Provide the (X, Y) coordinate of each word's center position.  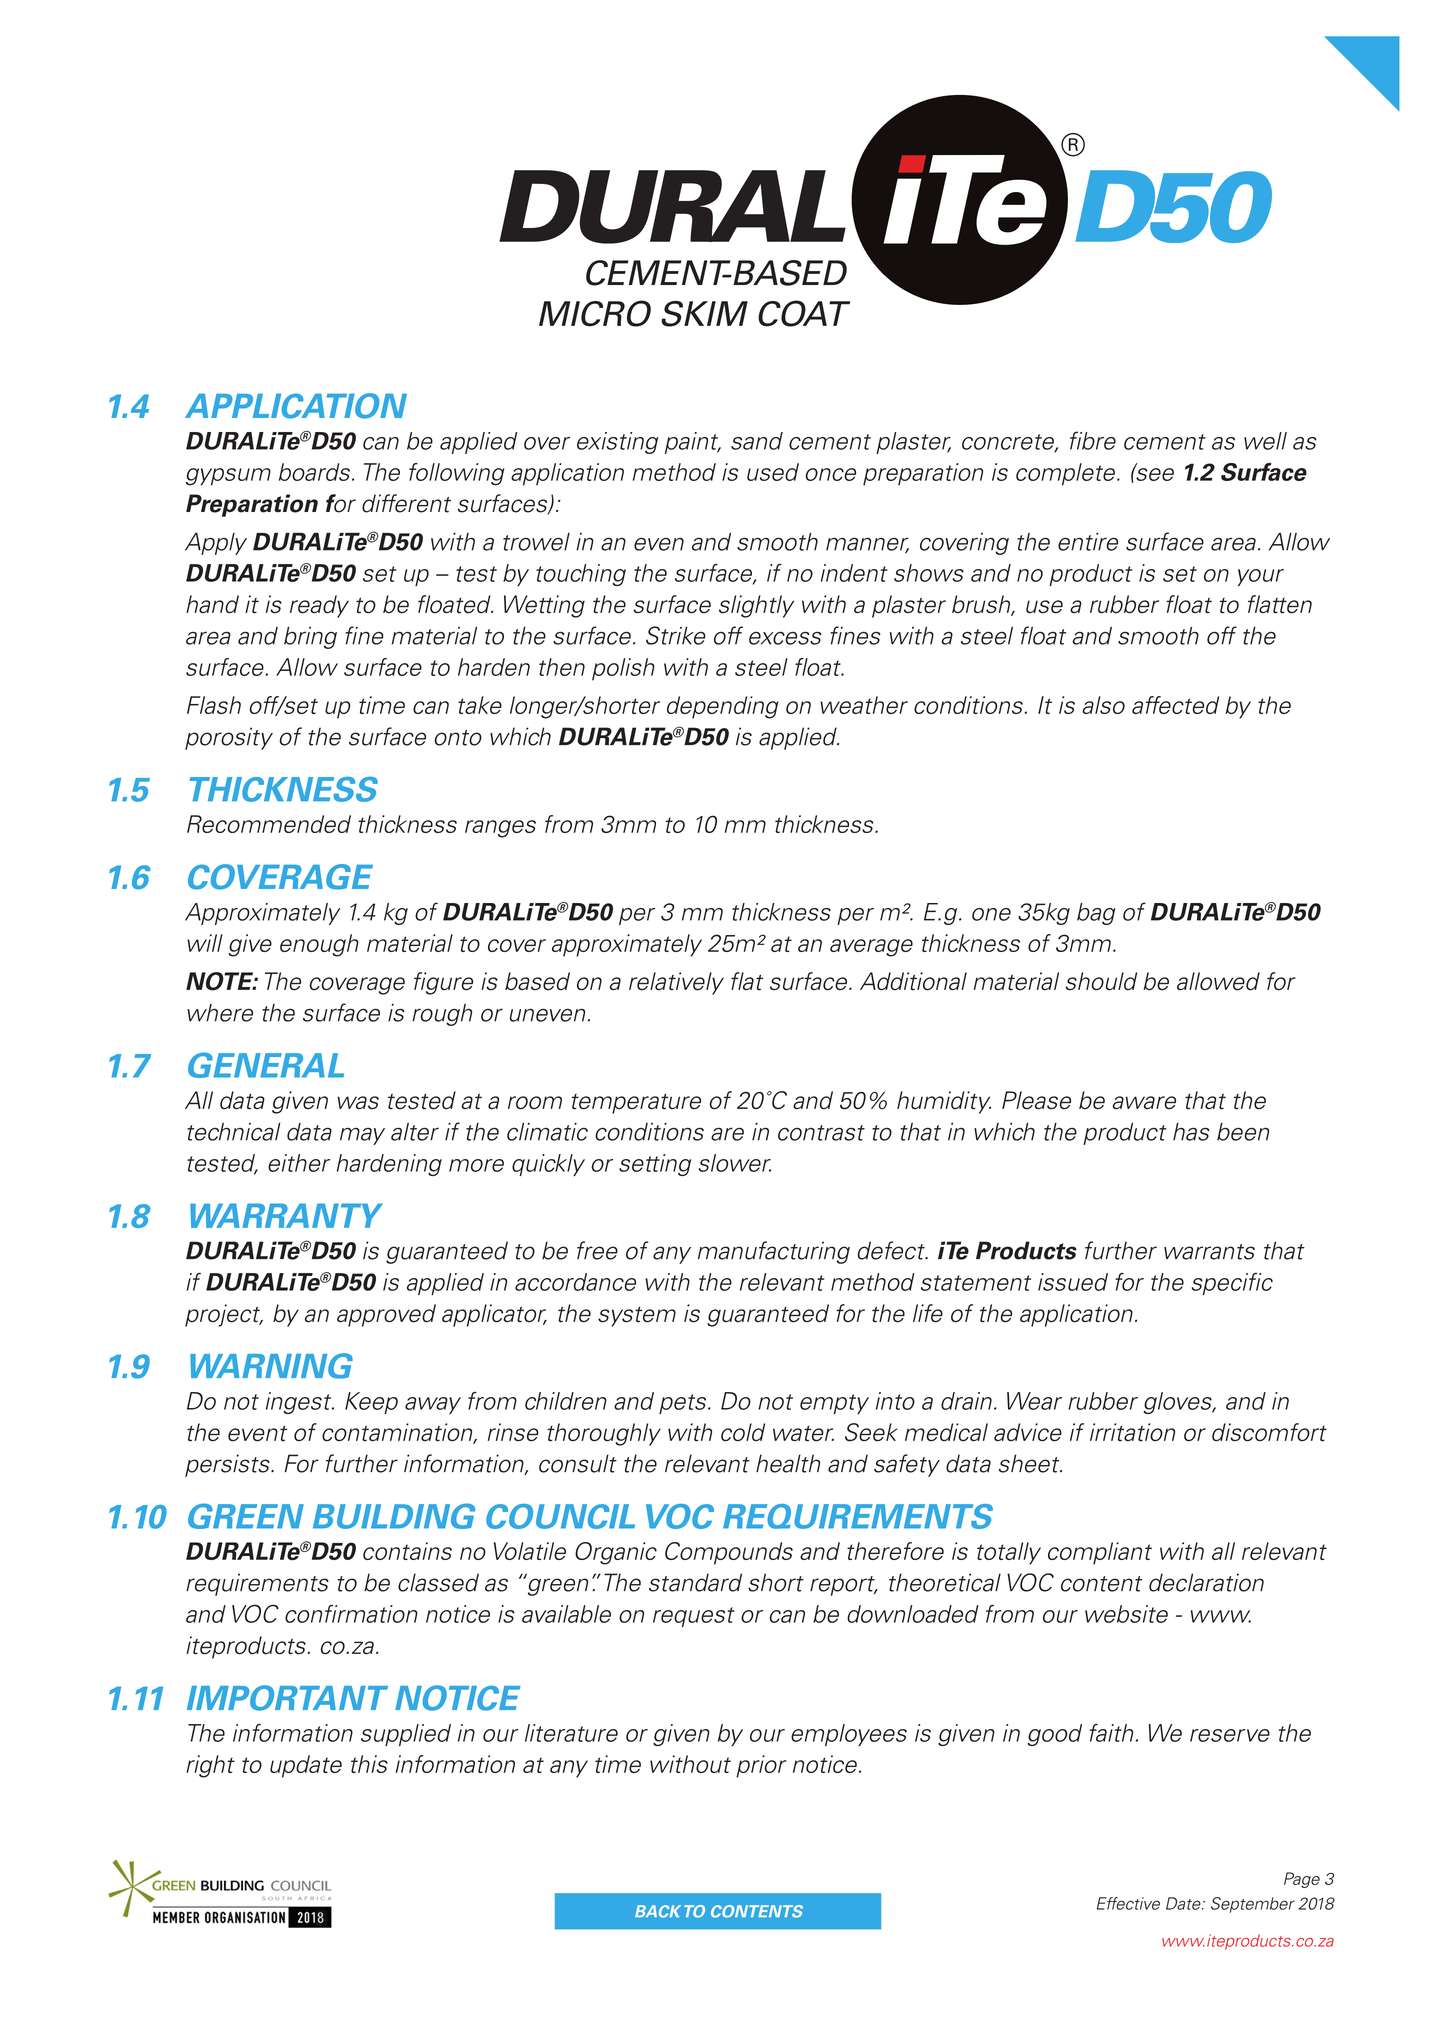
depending (723, 707)
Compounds (729, 1553)
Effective (1128, 1903)
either (299, 1163)
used (773, 472)
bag (1096, 914)
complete (1067, 474)
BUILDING (394, 1516)
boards (316, 472)
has (1191, 1132)
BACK (658, 1911)
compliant (1100, 1553)
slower (735, 1163)
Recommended (269, 824)
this (369, 1764)
